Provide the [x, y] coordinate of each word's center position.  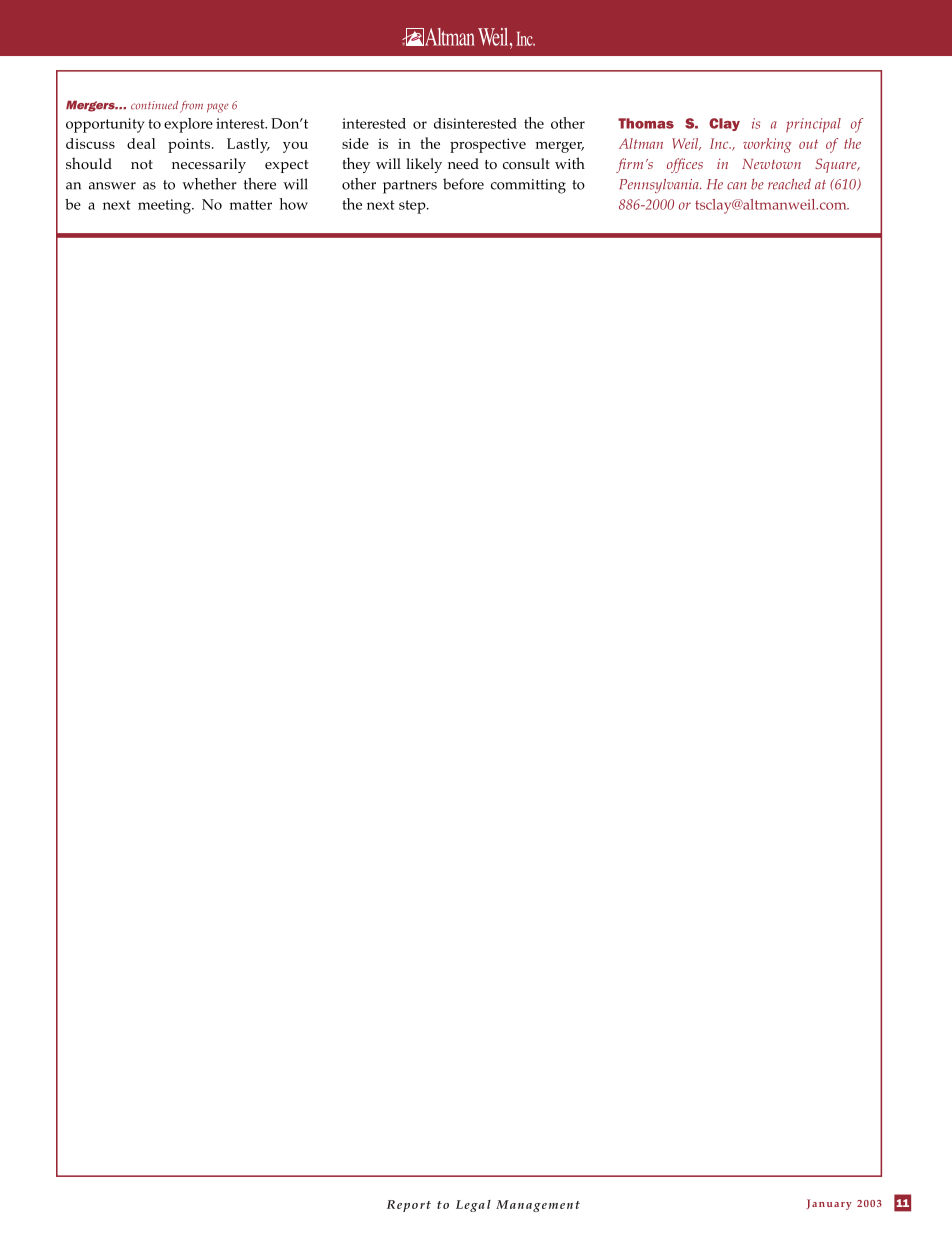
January [829, 1204]
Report [409, 1206]
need [463, 163]
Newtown [771, 164]
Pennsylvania [660, 185]
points [189, 145]
